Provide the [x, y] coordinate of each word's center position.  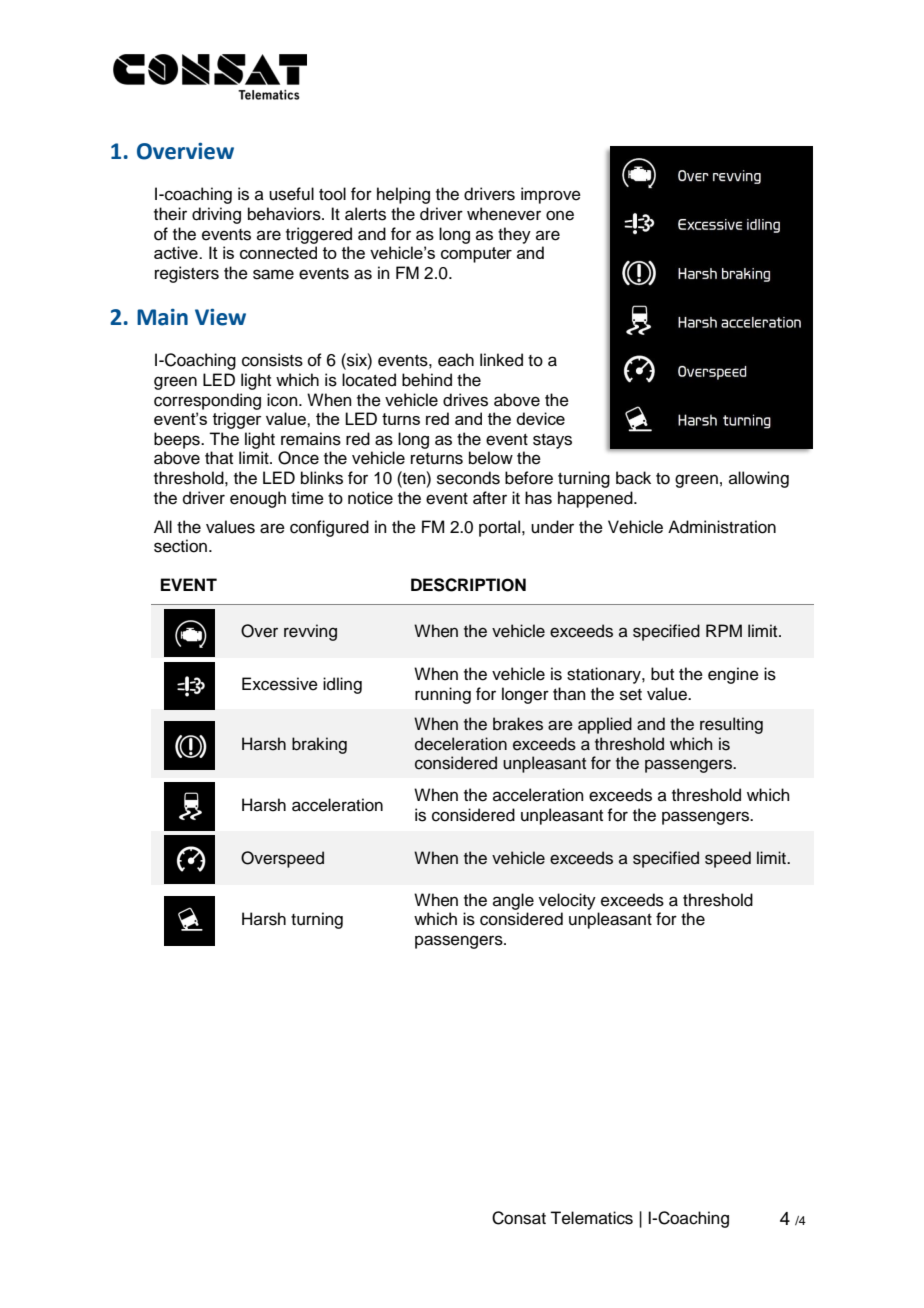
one [560, 215]
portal [501, 528]
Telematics [591, 1218]
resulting [731, 725]
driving [216, 215]
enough [258, 499]
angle [513, 901]
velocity [567, 901]
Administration [722, 527]
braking [319, 745]
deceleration [461, 744]
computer [476, 255]
